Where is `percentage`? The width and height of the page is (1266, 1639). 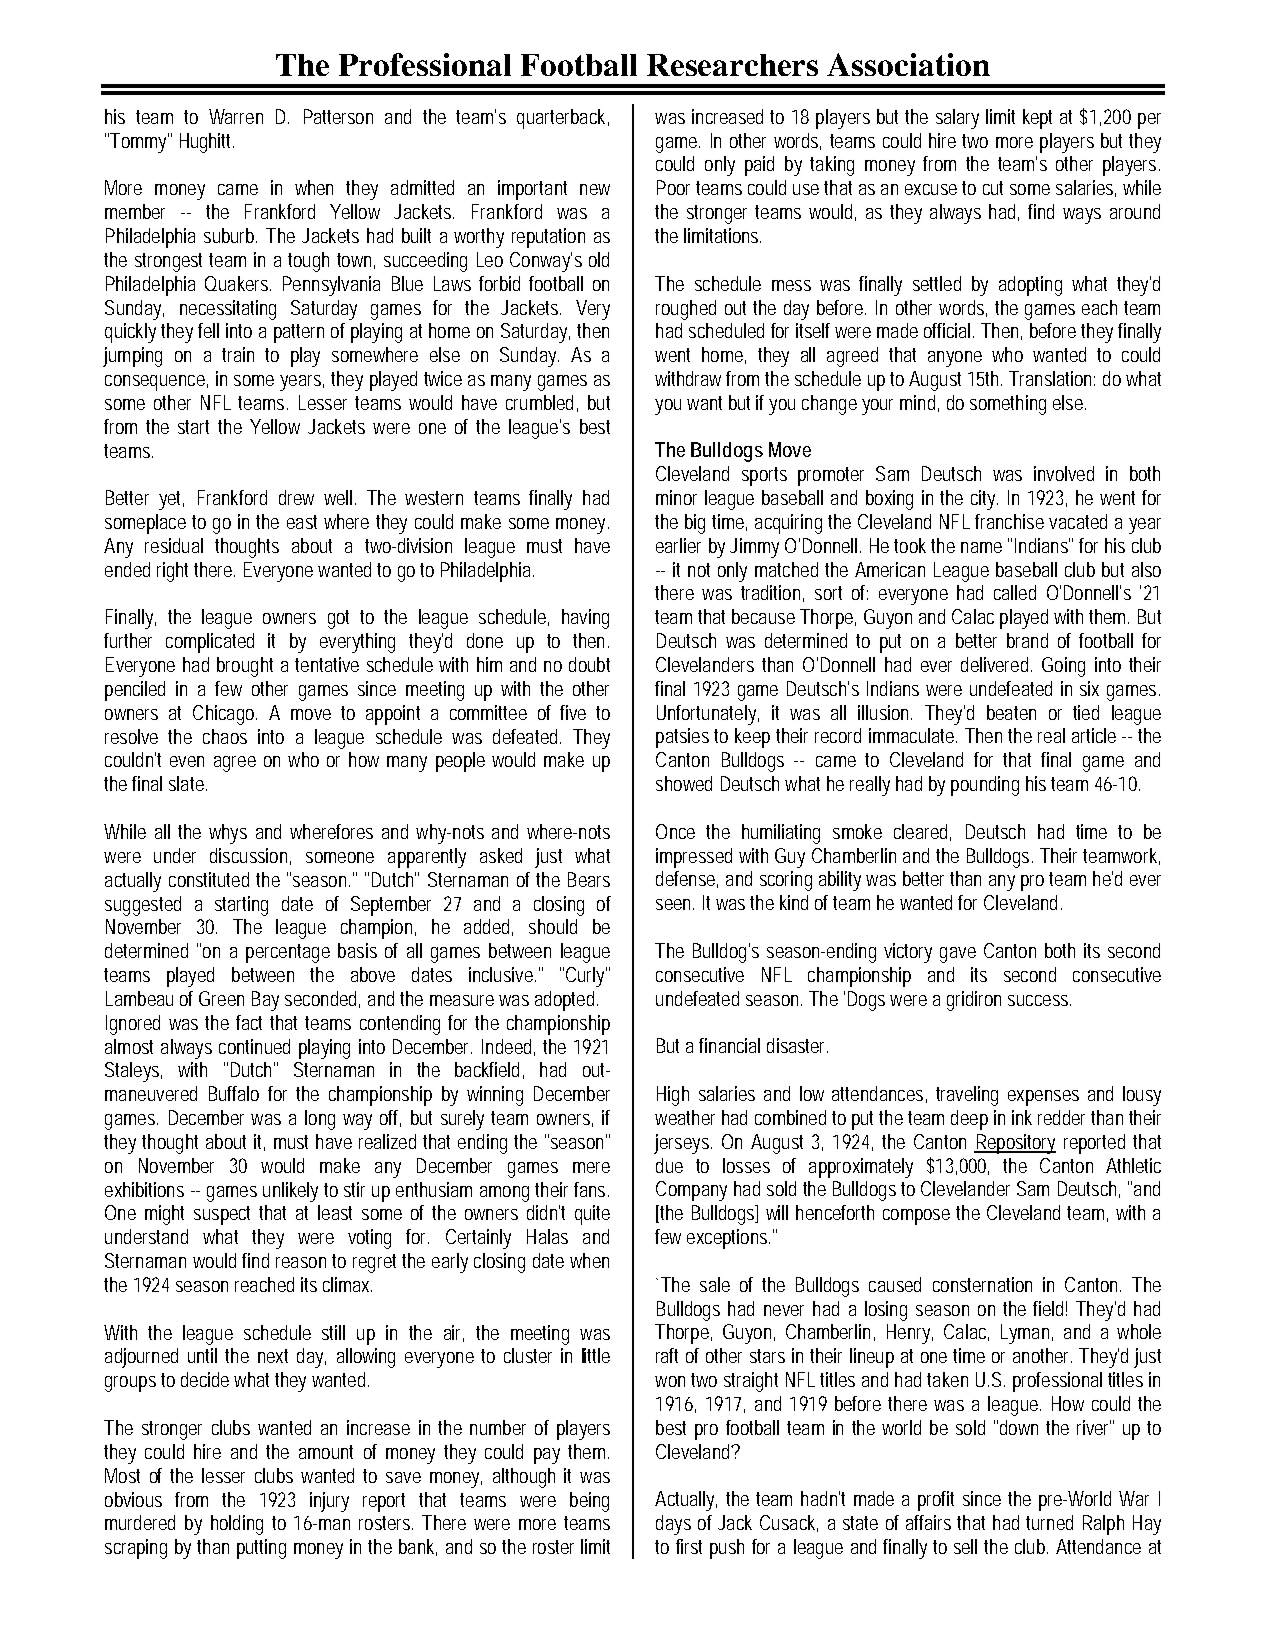 percentage is located at coordinates (288, 953).
